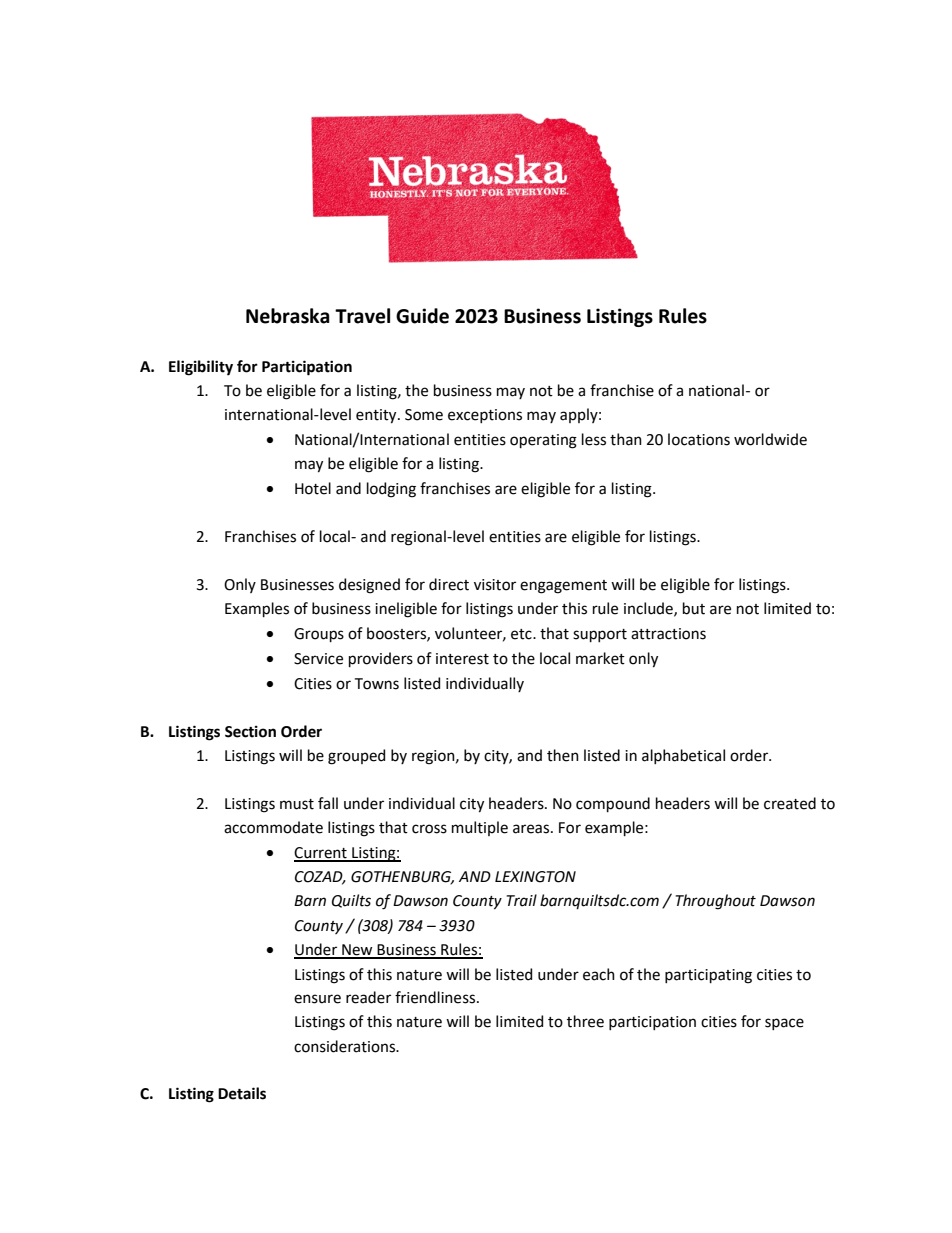 Image resolution: width=952 pixels, height=1233 pixels. Describe the element at coordinates (250, 732) in the screenshot. I see `Section` at that location.
